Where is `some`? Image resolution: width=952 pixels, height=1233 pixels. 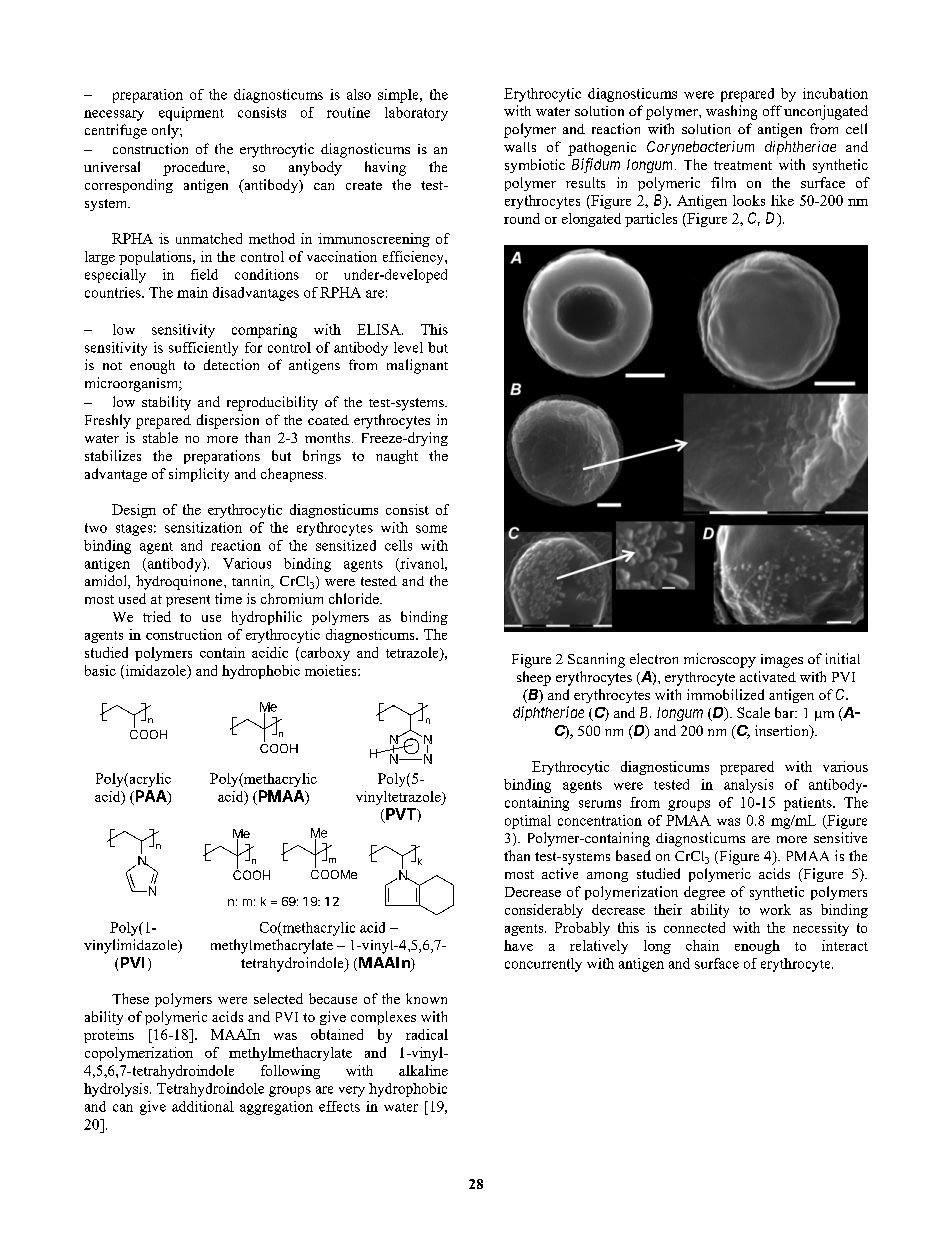 some is located at coordinates (431, 529).
